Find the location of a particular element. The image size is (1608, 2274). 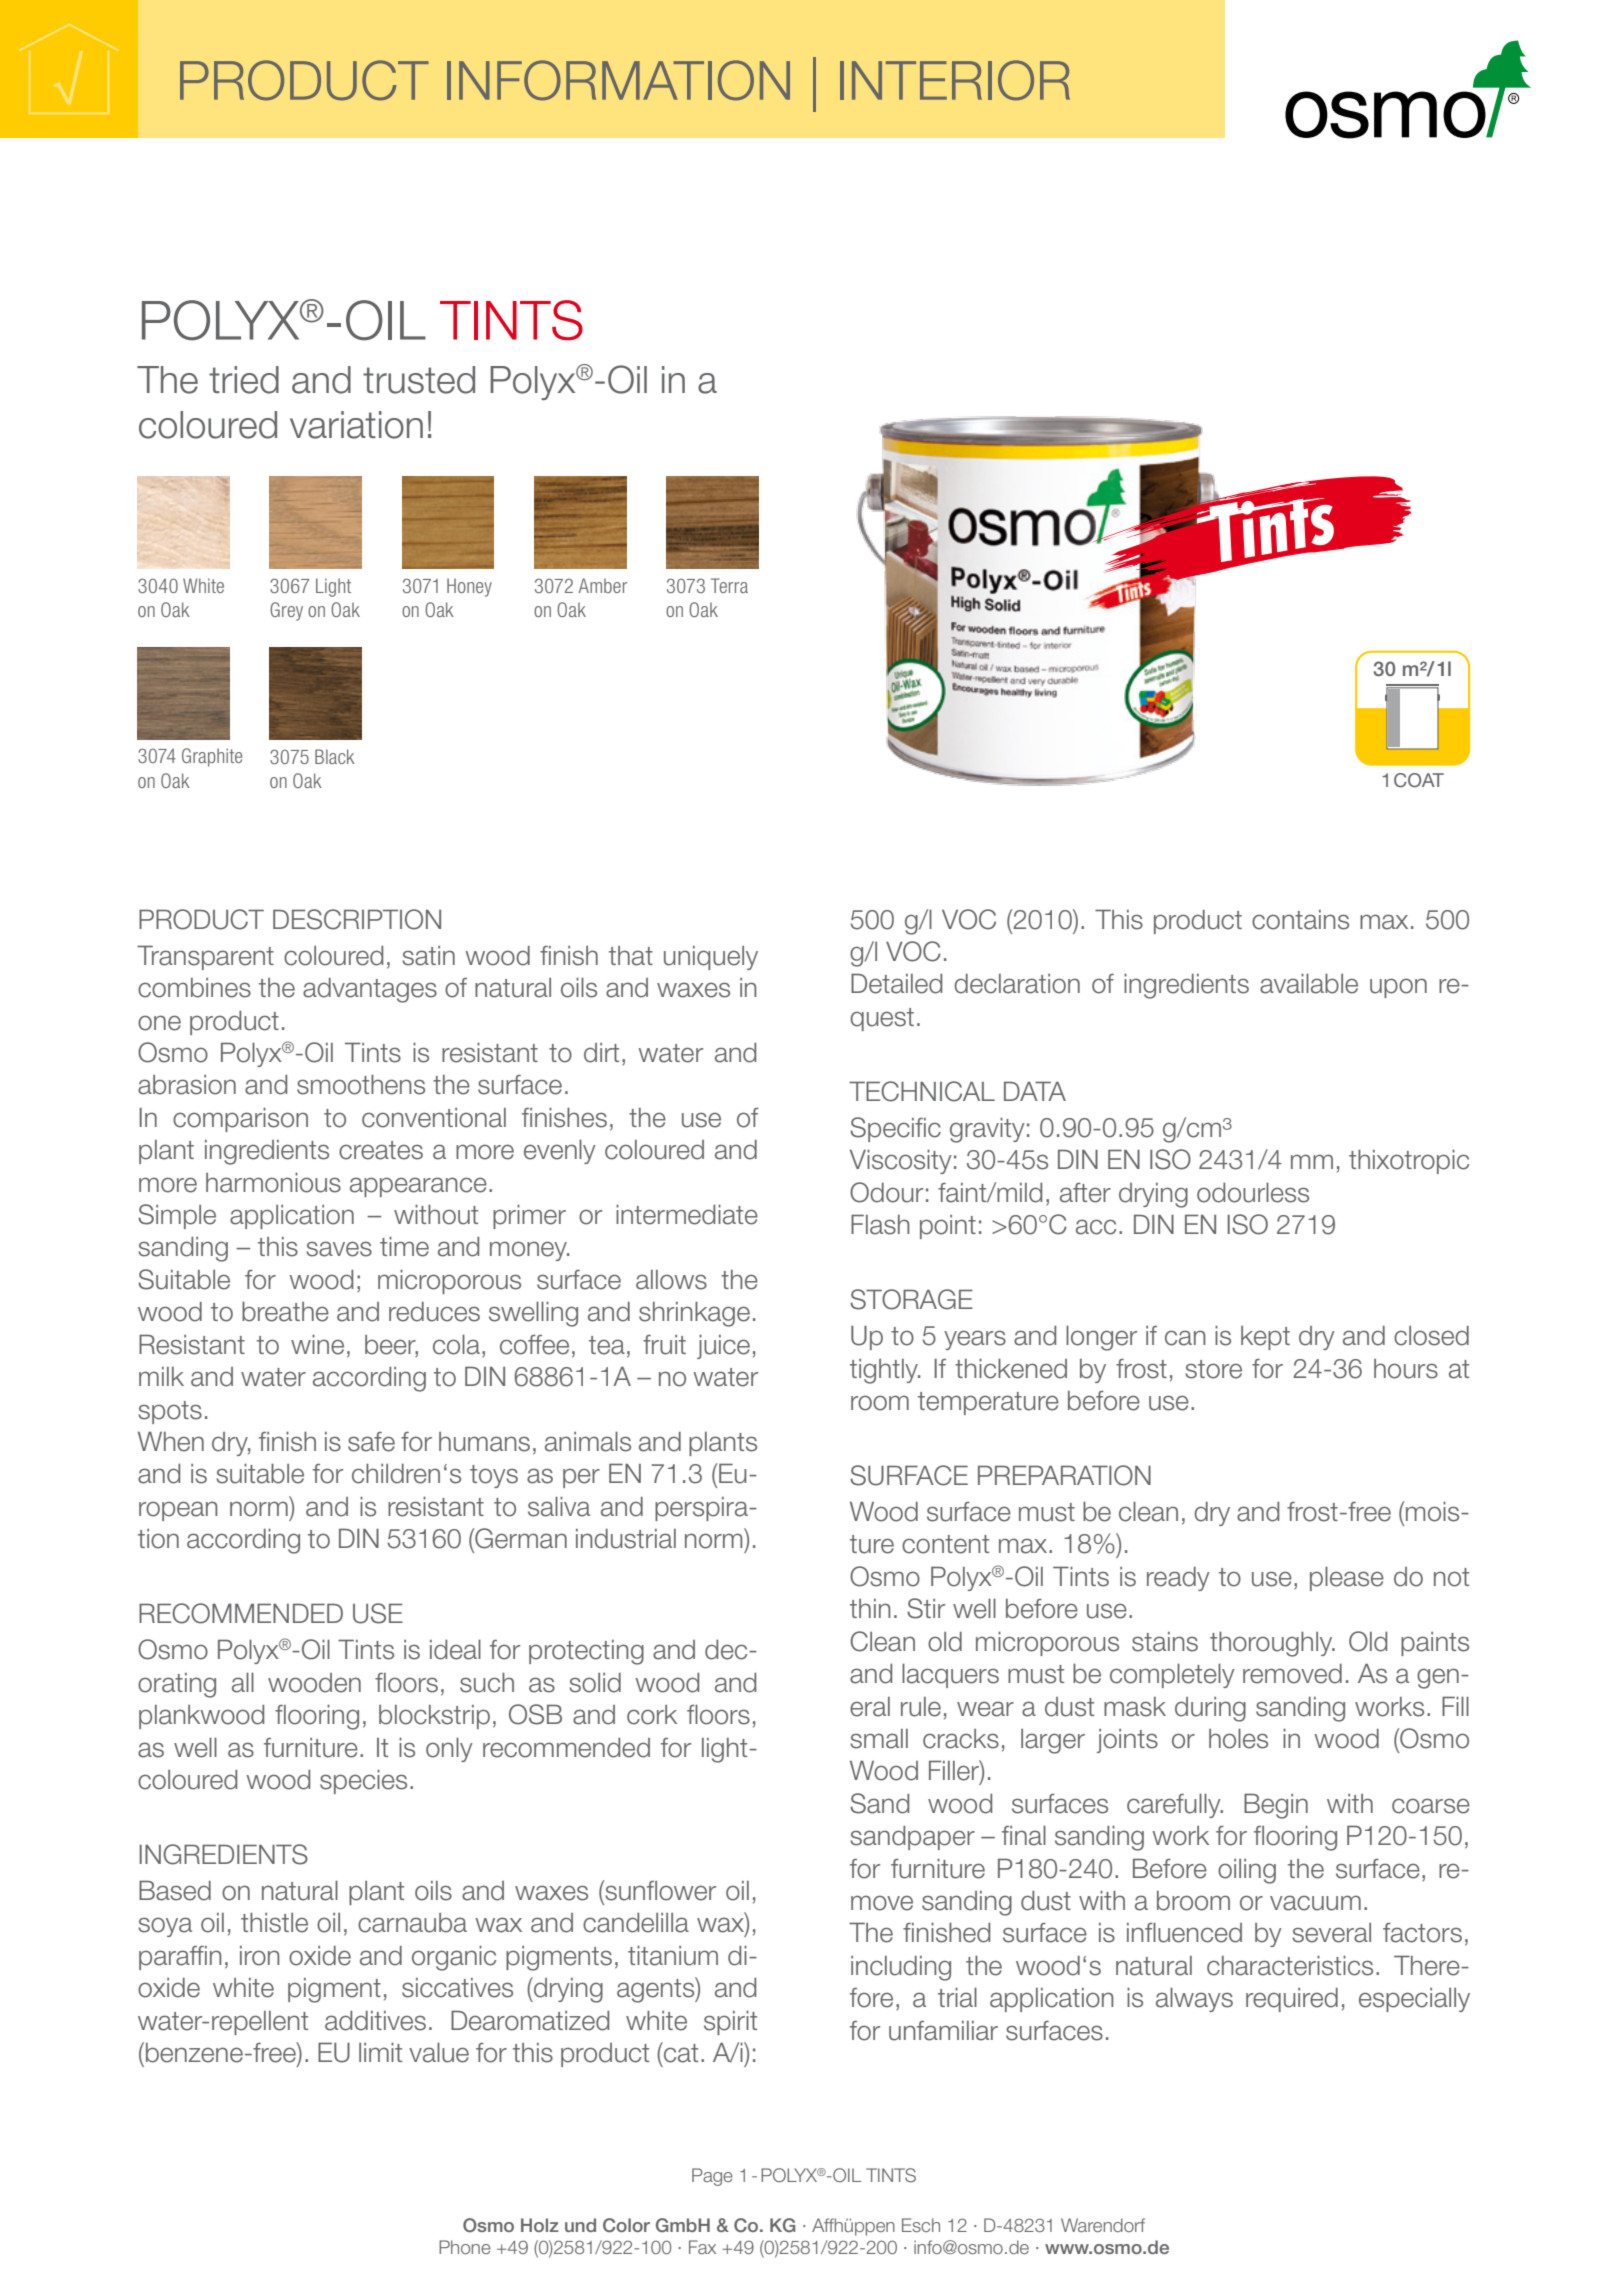

Terra is located at coordinates (729, 585).
